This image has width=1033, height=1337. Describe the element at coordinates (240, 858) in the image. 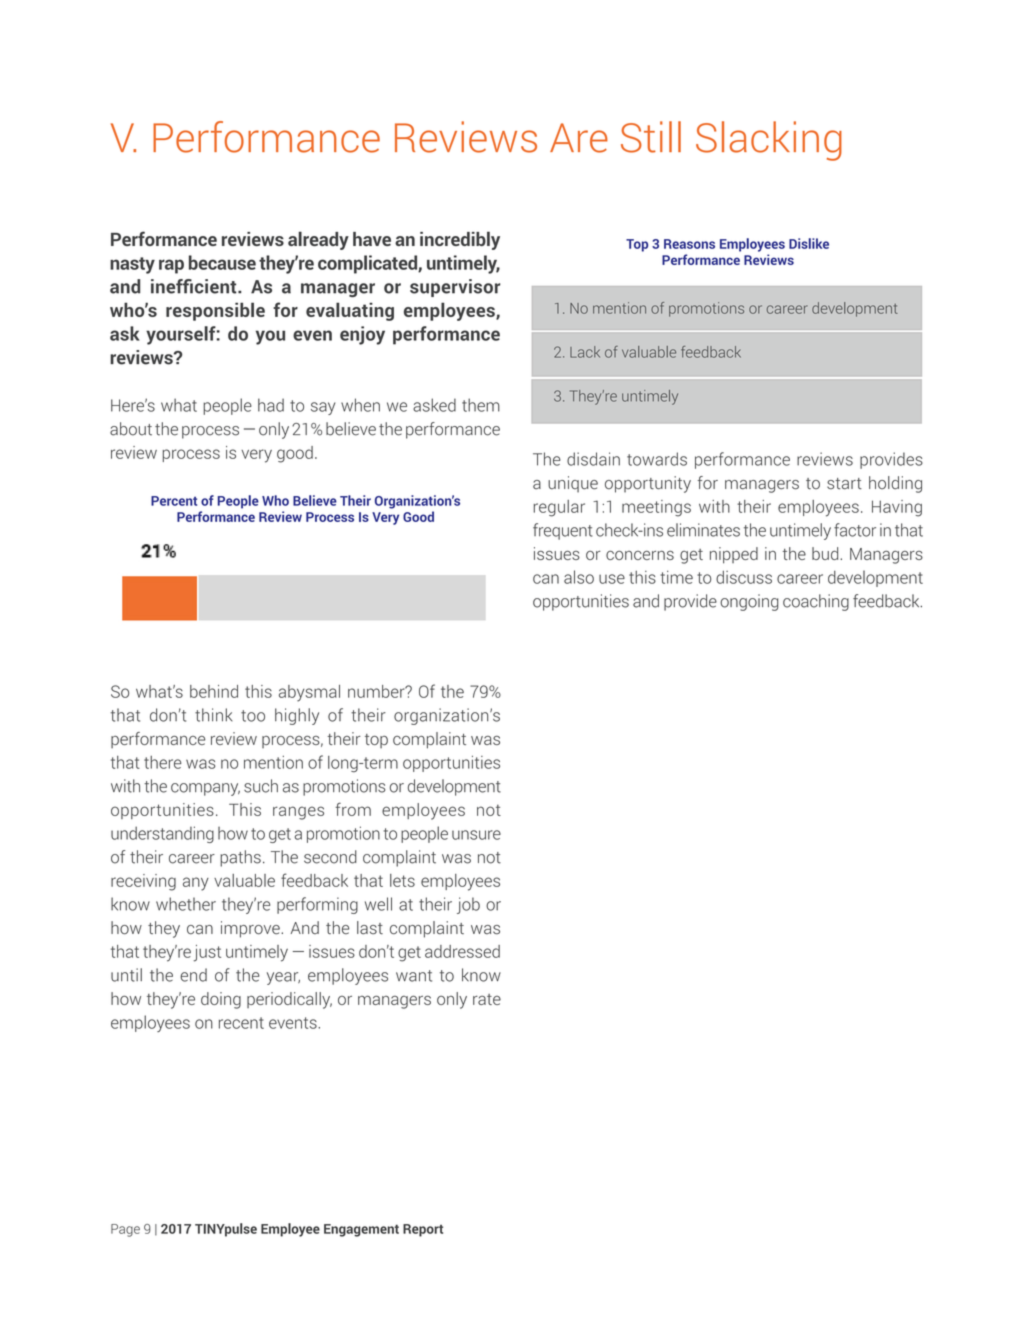

I see `paths` at that location.
